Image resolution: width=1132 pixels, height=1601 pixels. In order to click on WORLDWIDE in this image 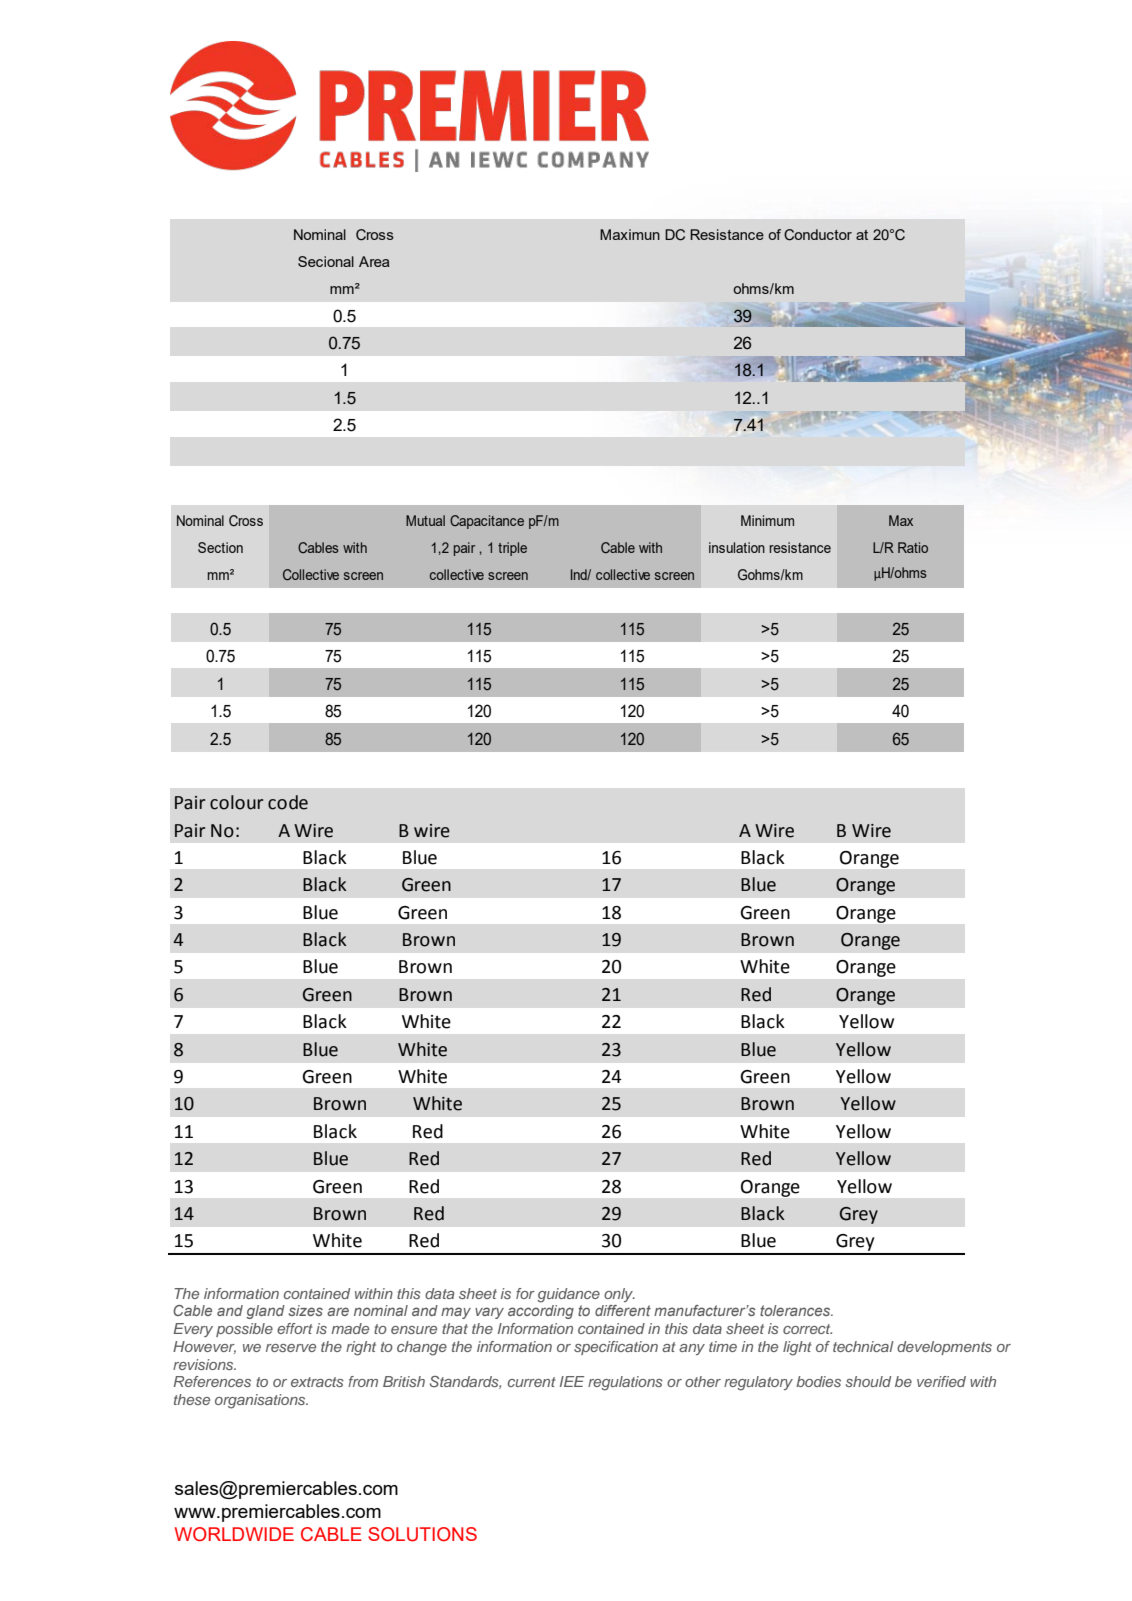, I will do `click(234, 1534)`.
